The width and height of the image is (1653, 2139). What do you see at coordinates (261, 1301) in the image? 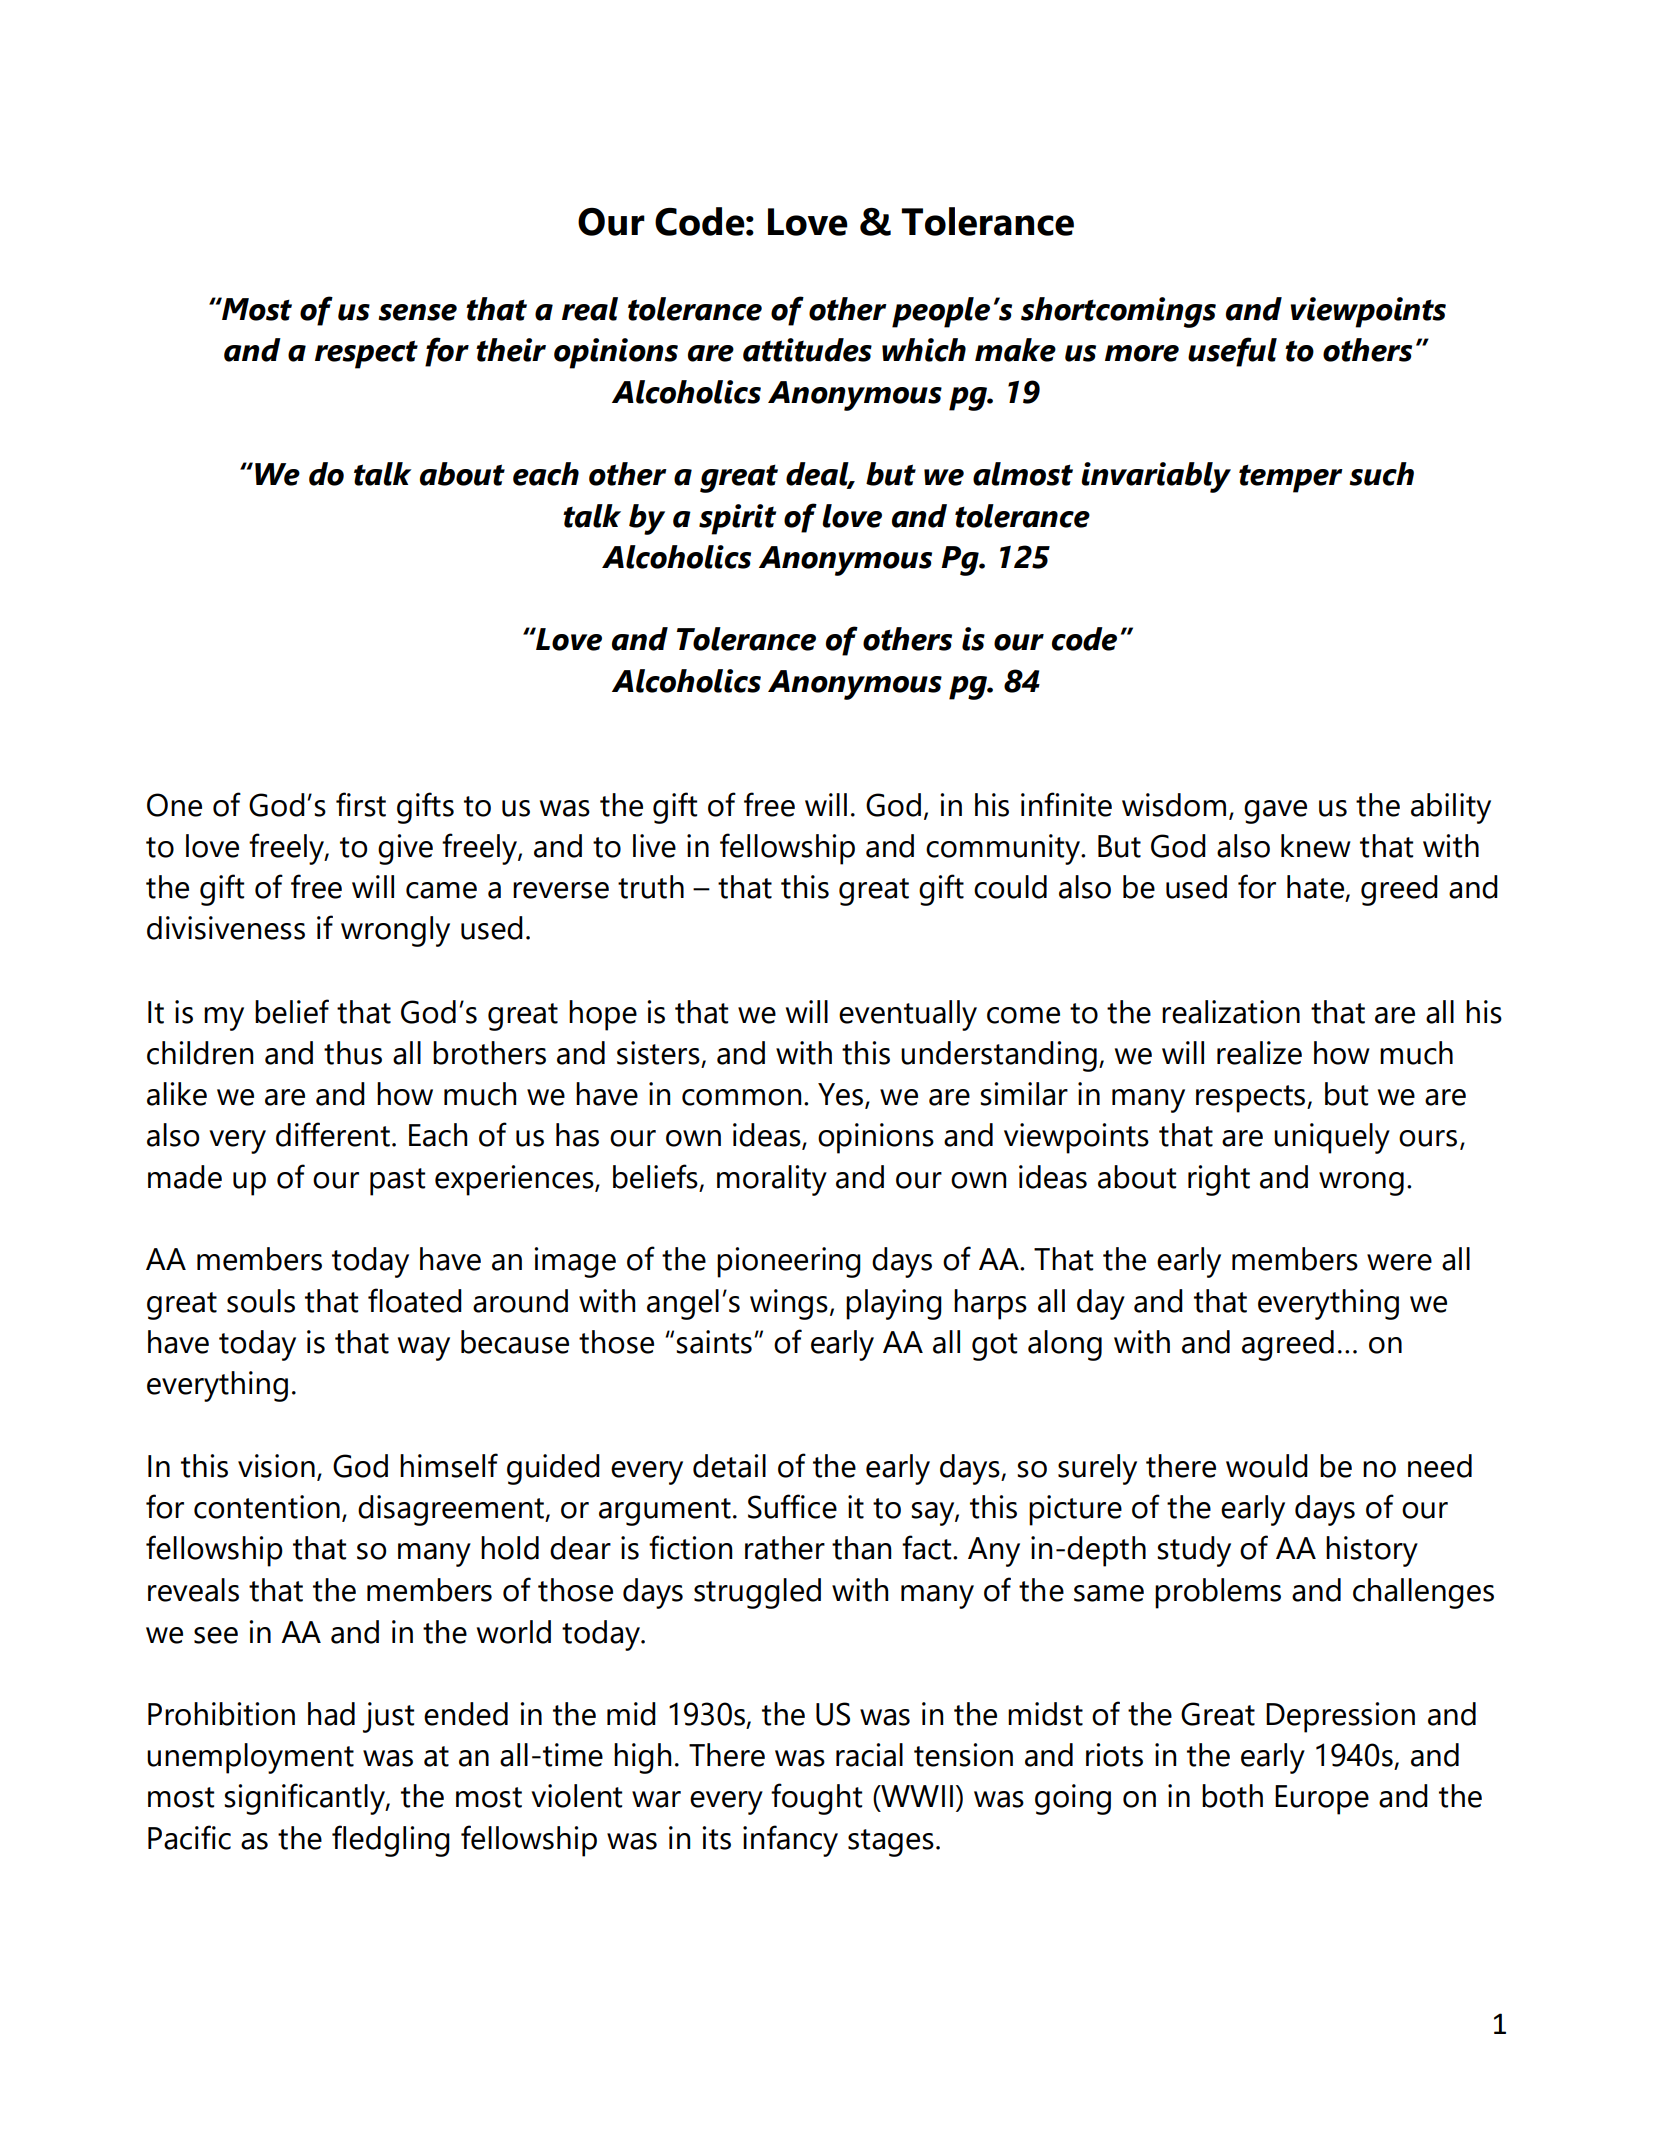
I see `souls` at bounding box center [261, 1301].
